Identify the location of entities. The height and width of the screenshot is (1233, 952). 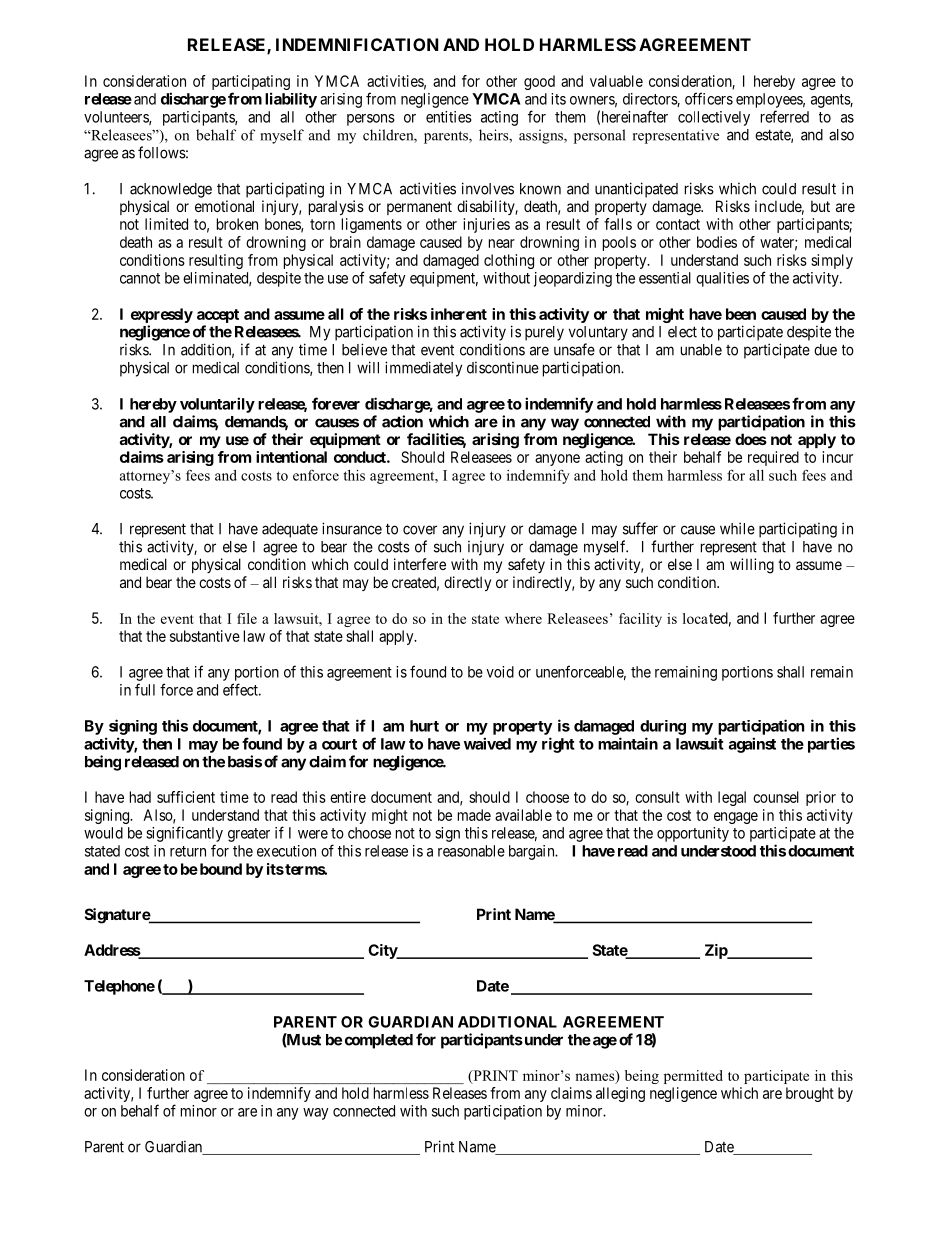
(449, 117).
